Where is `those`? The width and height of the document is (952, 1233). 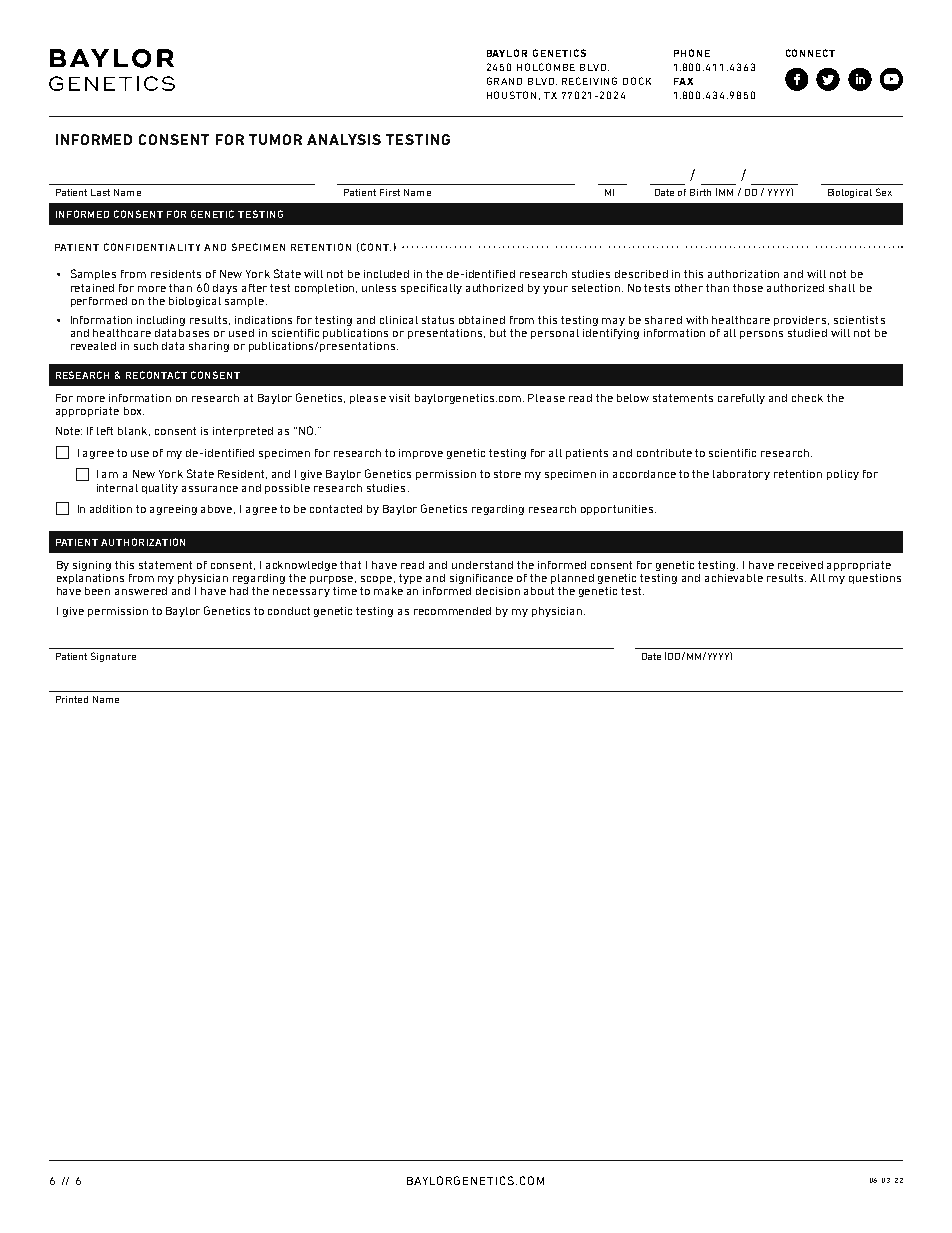
those is located at coordinates (748, 288).
